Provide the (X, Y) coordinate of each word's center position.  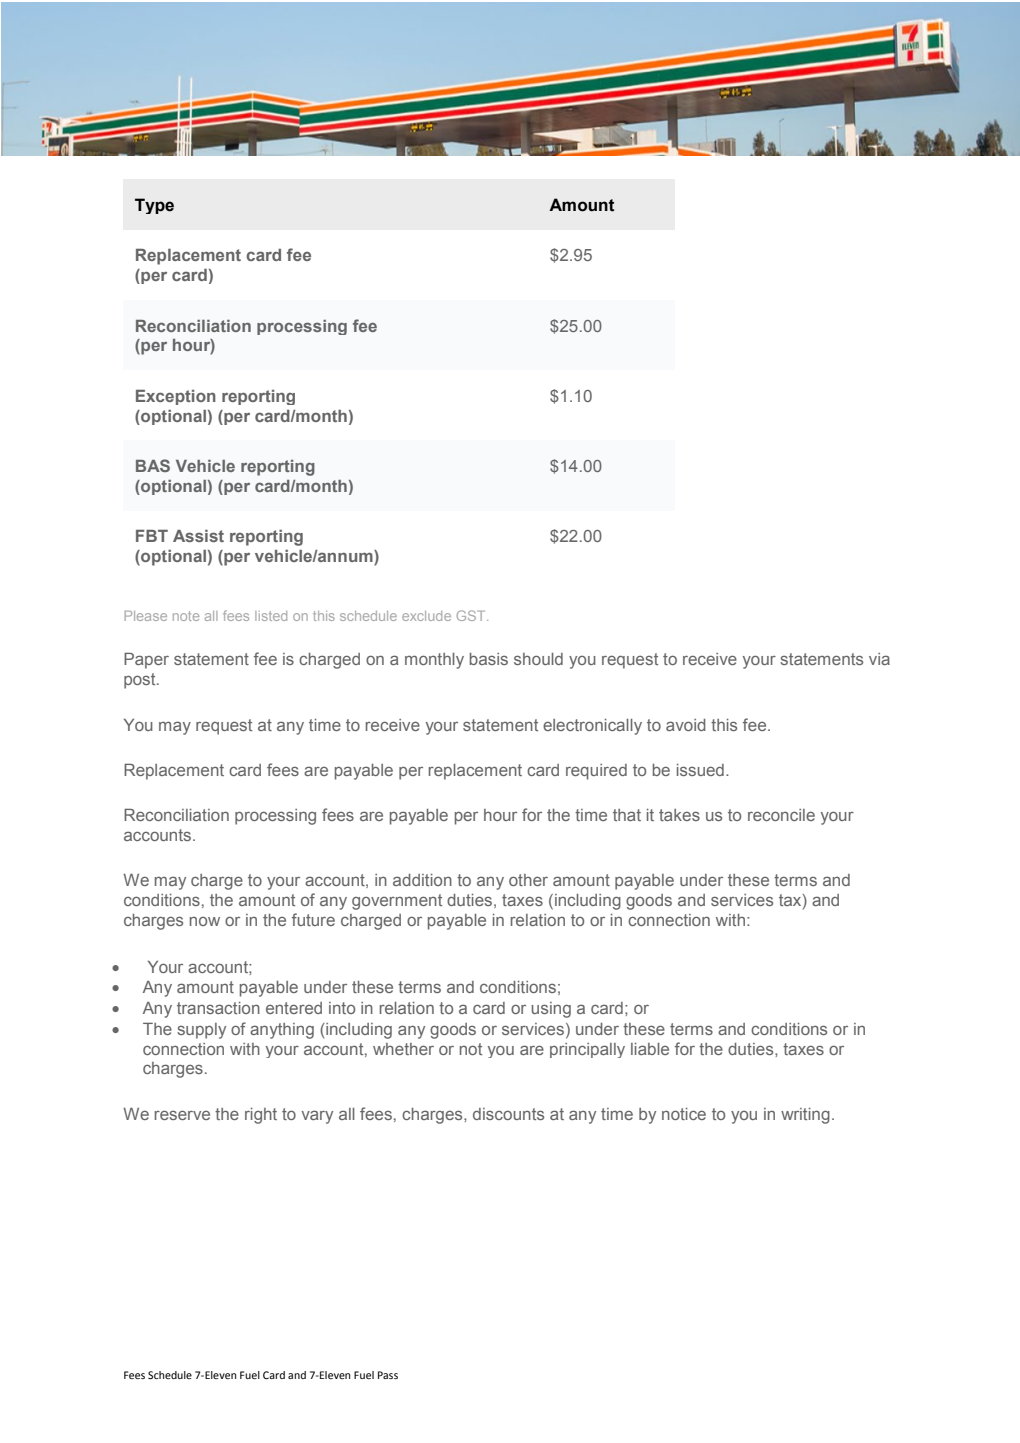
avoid (686, 725)
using (551, 1010)
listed (271, 616)
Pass (388, 1375)
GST (472, 615)
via (879, 659)
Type (154, 206)
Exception (176, 397)
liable (650, 1049)
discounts (508, 1114)
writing (805, 1116)
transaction (218, 1008)
